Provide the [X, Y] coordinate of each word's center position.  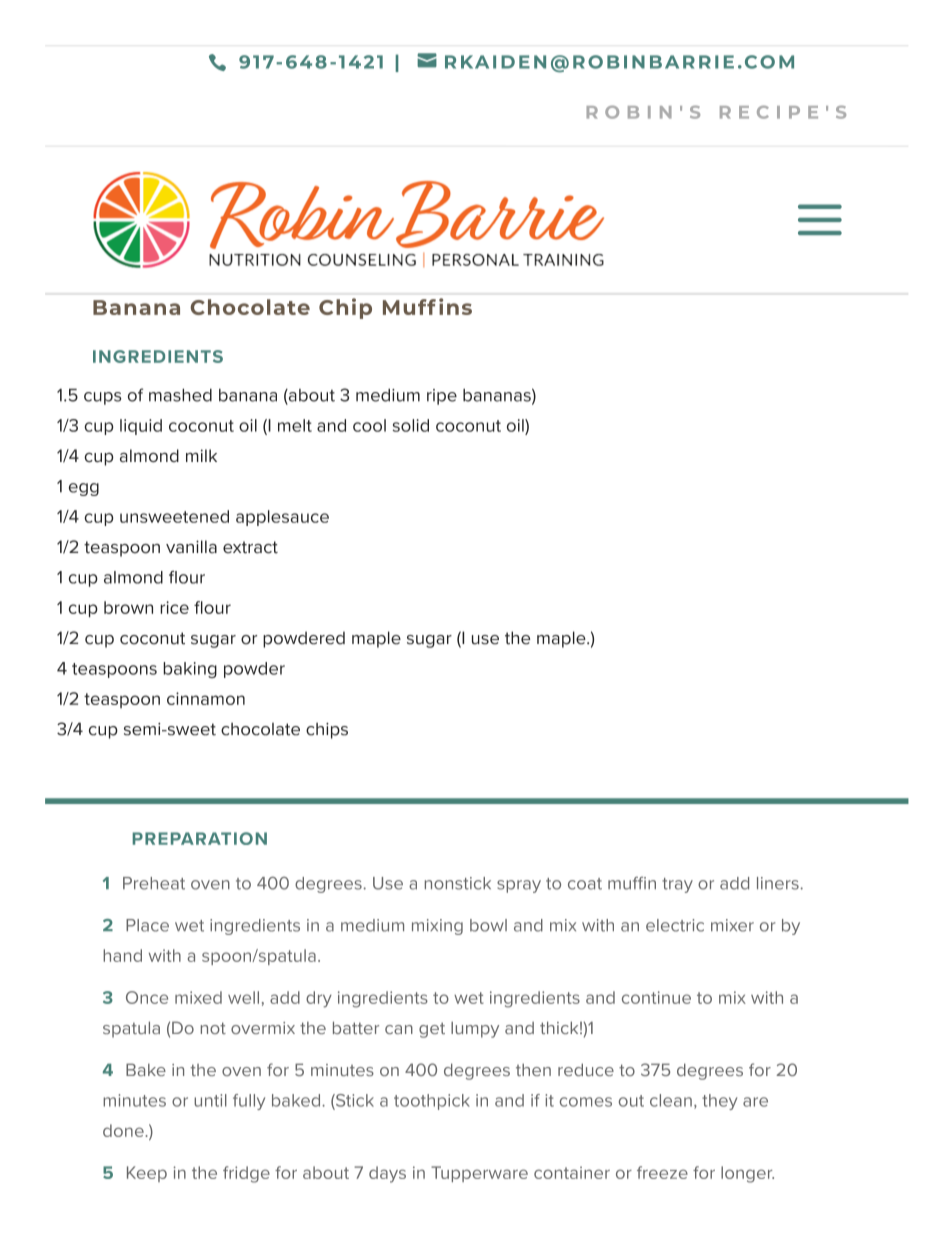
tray [677, 885]
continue [656, 997]
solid [411, 425]
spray [519, 886]
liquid [141, 427]
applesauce [282, 518]
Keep [147, 1174]
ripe [442, 397]
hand [122, 955]
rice [174, 607]
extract [250, 547]
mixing [437, 927]
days [387, 1174]
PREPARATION [199, 838]
